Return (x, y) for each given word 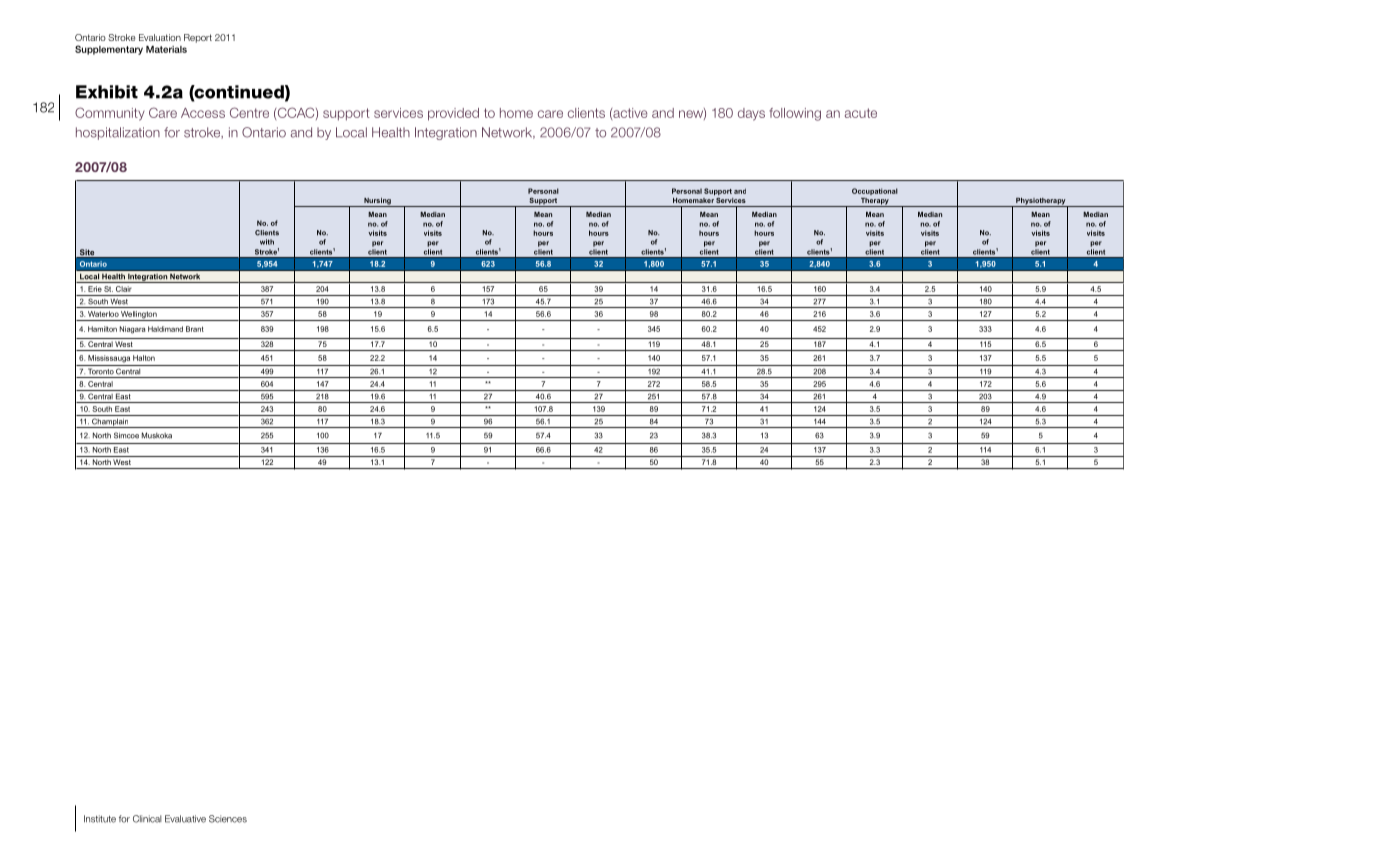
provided (453, 114)
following (795, 114)
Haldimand (165, 329)
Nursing (377, 202)
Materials (166, 49)
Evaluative (185, 819)
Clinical (147, 819)
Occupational (875, 191)
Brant (195, 329)
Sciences (228, 819)
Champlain (110, 423)
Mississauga (109, 359)
